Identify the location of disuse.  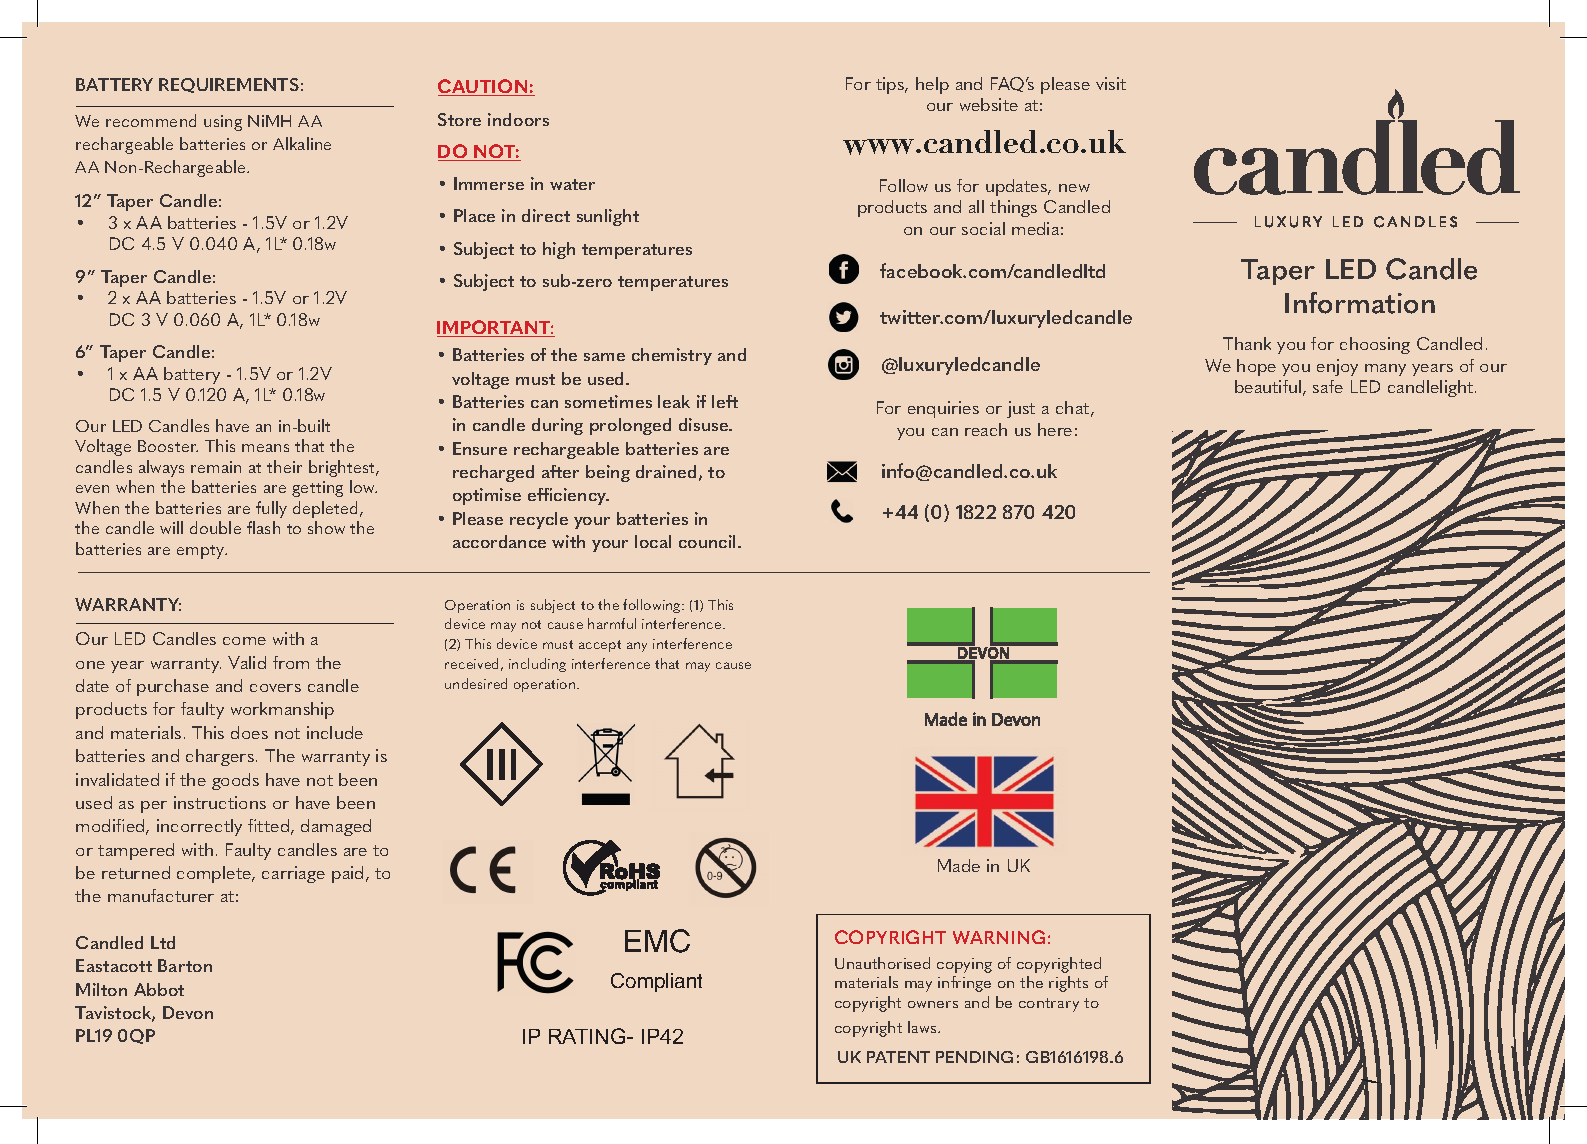
(705, 424).
